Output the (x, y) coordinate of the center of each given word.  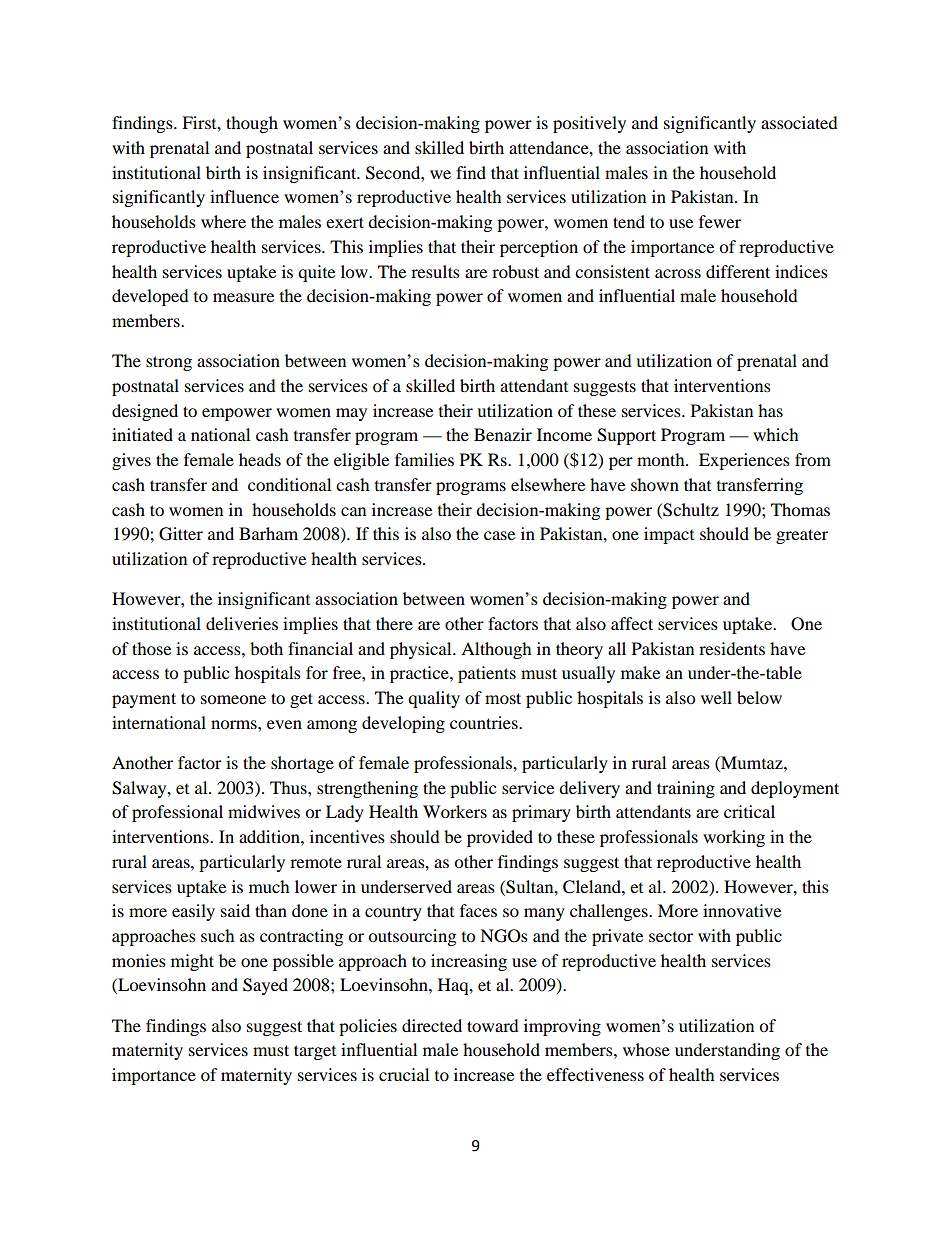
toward (493, 1025)
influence (244, 196)
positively (589, 124)
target (315, 1052)
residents (732, 648)
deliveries (242, 623)
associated (799, 122)
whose (646, 1049)
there (394, 623)
